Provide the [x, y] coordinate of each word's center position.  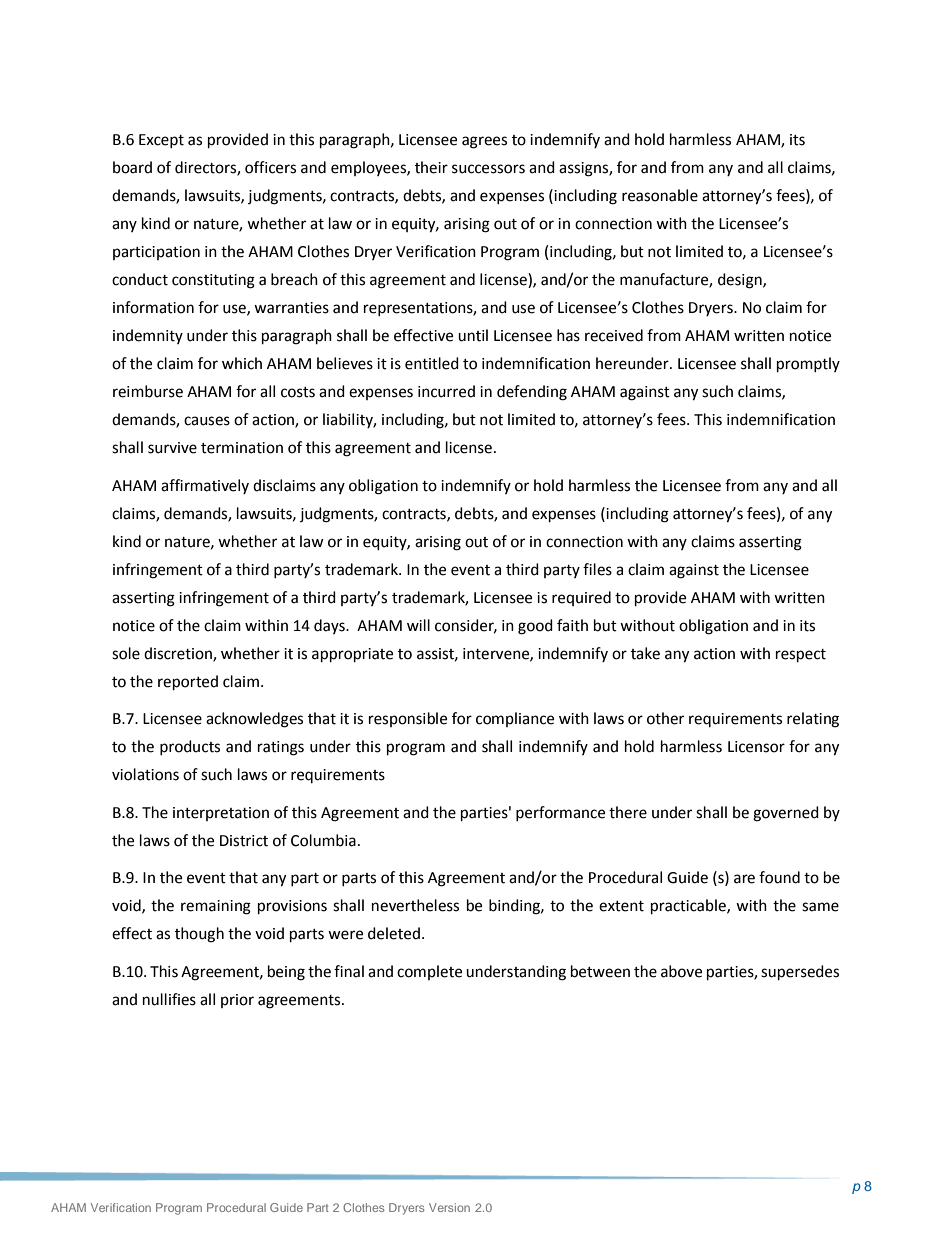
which [242, 363]
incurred [446, 391]
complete [429, 972]
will [418, 625]
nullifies [169, 999]
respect [801, 656]
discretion [179, 654]
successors [488, 169]
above [681, 971]
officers [270, 167]
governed [786, 814]
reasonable [660, 195]
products [190, 747]
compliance [515, 719]
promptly [808, 365]
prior [237, 1001]
